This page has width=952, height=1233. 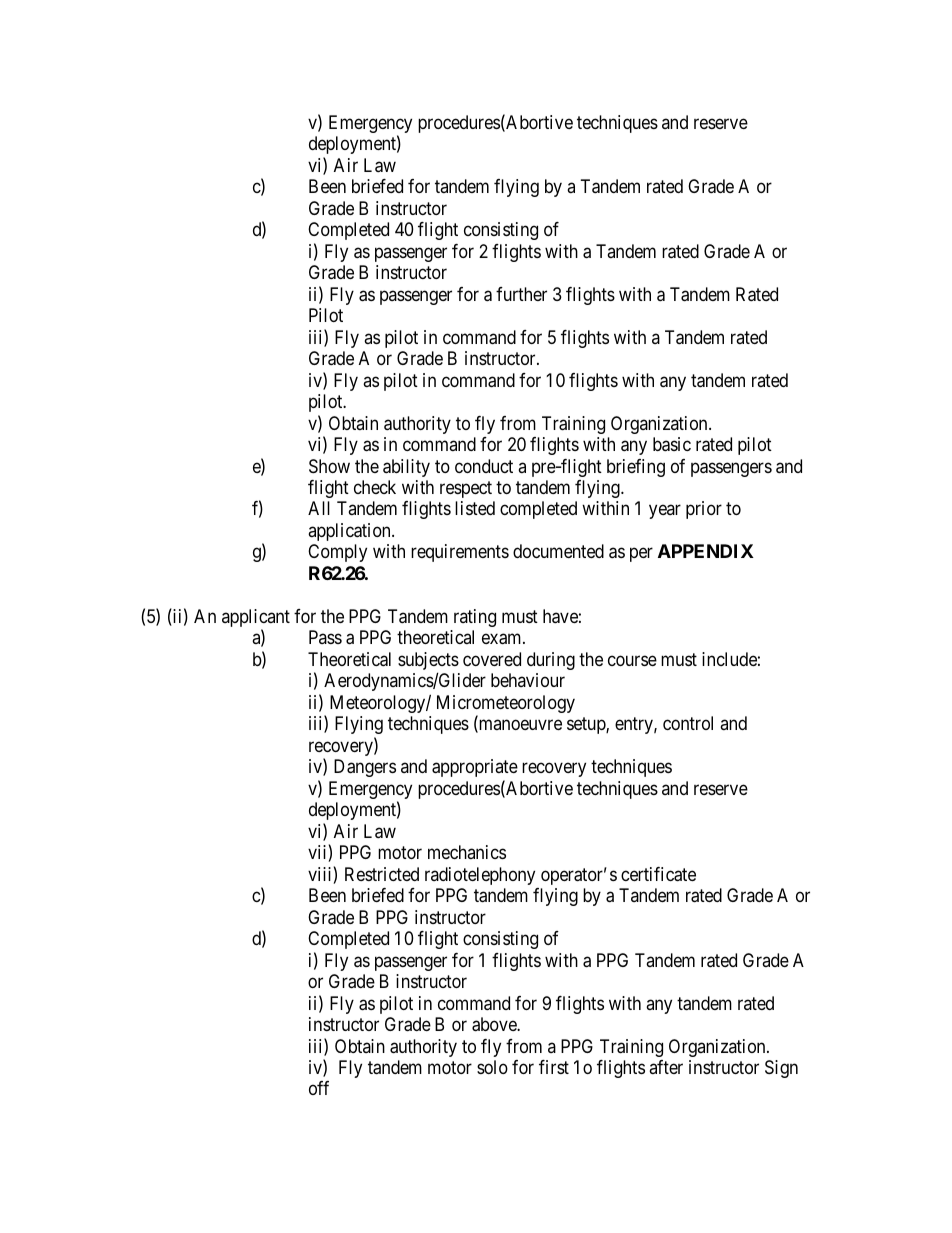 I want to click on Comply, so click(x=337, y=553).
